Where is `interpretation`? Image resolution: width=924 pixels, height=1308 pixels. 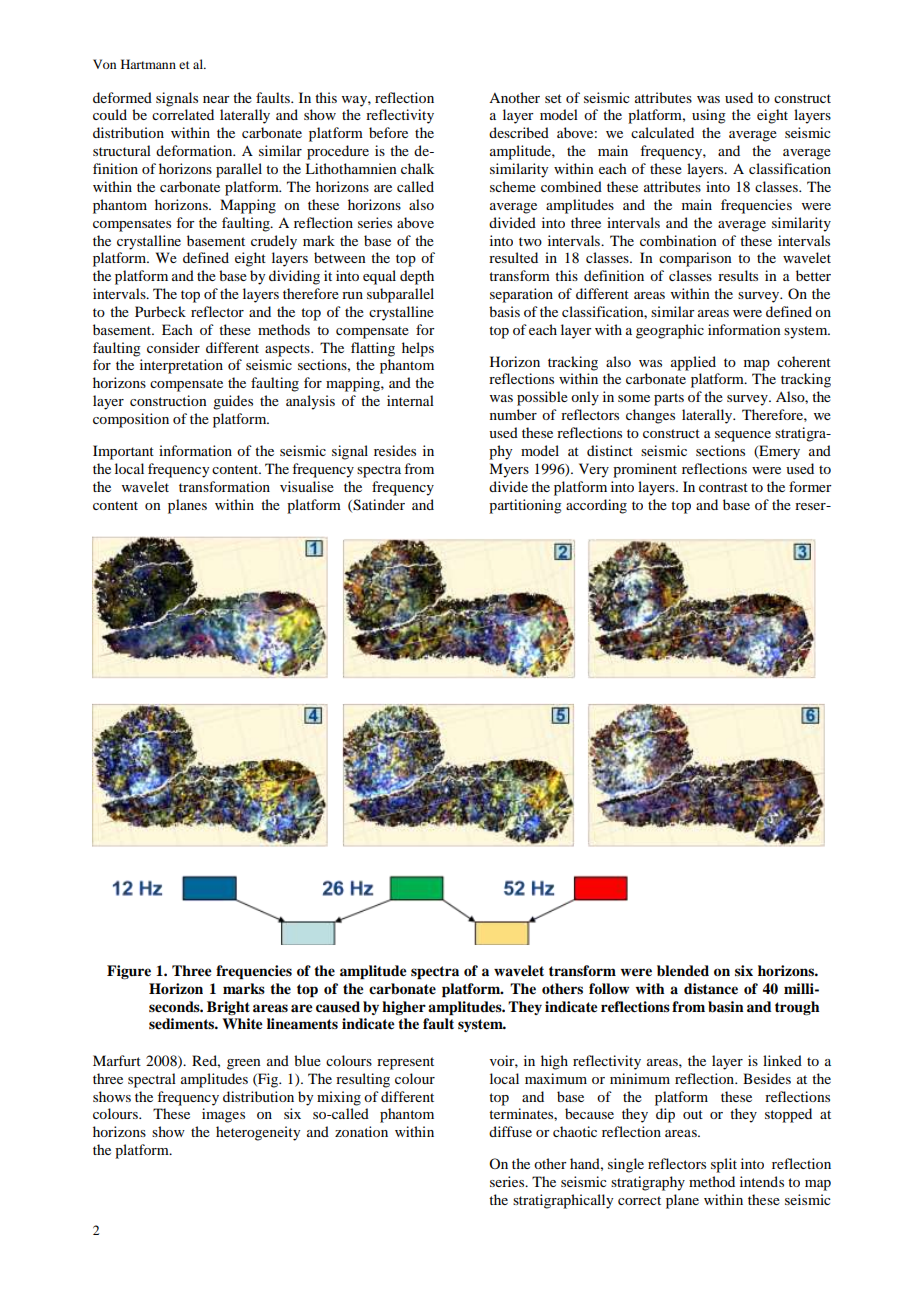
interpretation is located at coordinates (181, 366).
